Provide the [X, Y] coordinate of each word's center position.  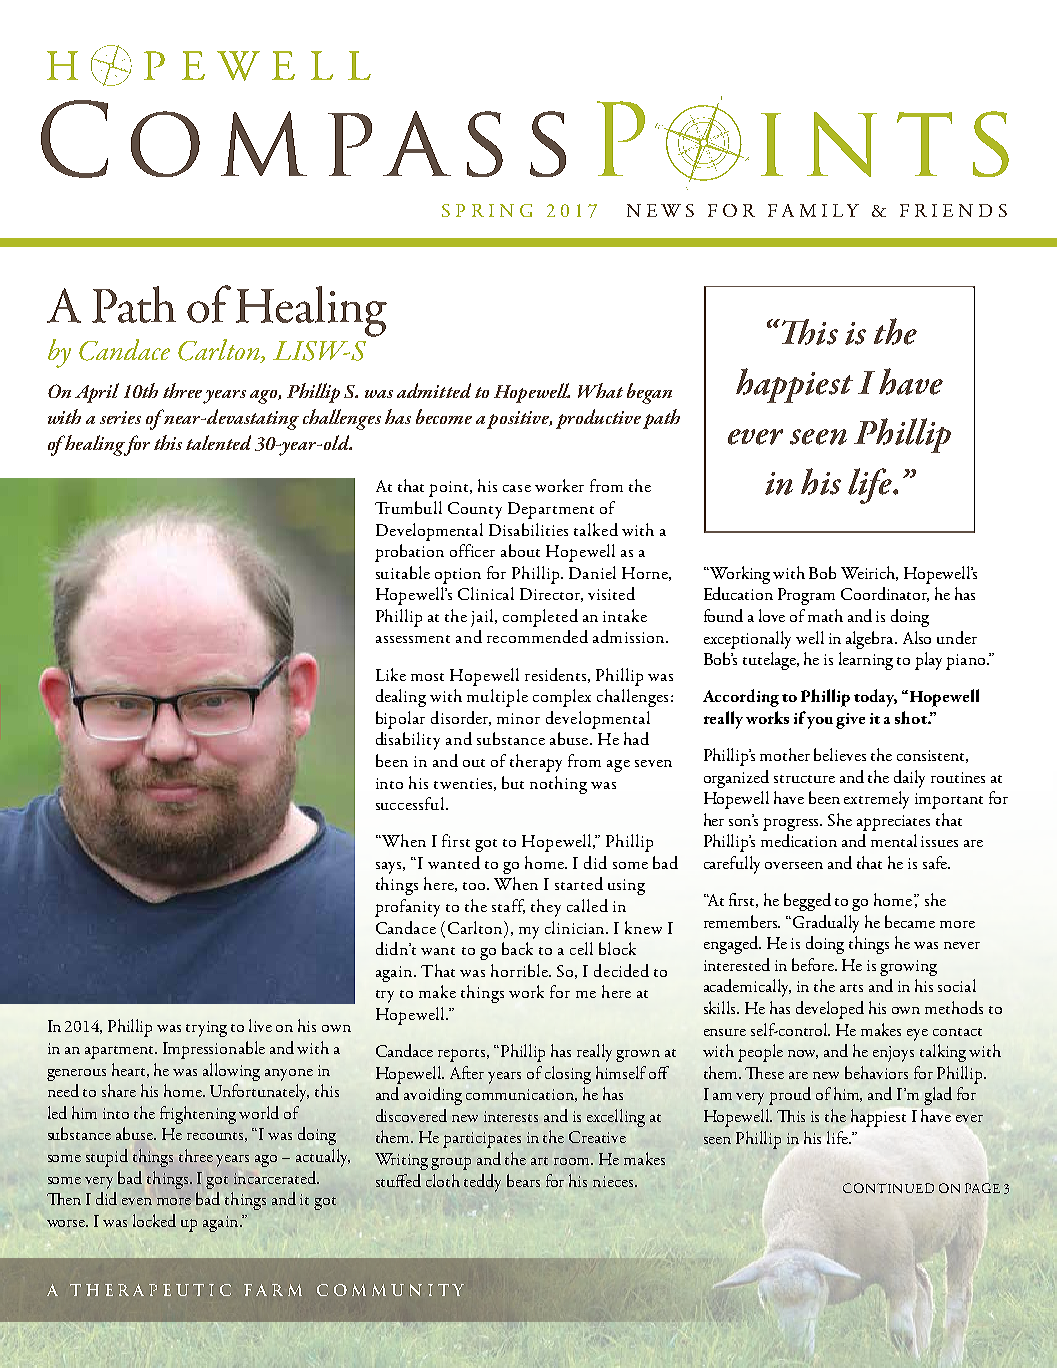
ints [885, 144]
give [850, 721]
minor [518, 718]
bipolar [400, 720]
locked [154, 1220]
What [600, 390]
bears [523, 1180]
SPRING [487, 210]
